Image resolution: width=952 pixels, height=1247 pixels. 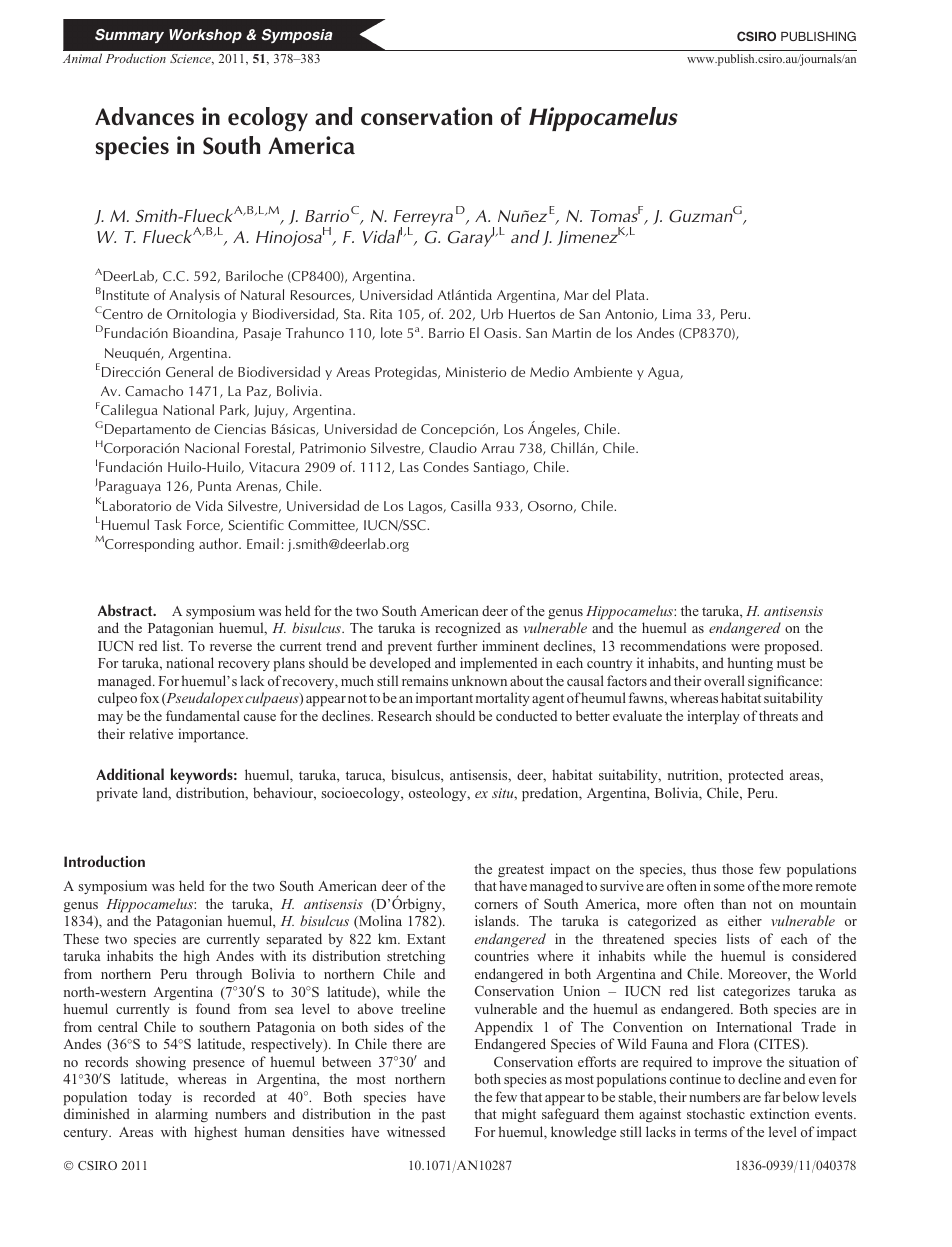 What do you see at coordinates (136, 58) in the screenshot?
I see `Production` at bounding box center [136, 58].
